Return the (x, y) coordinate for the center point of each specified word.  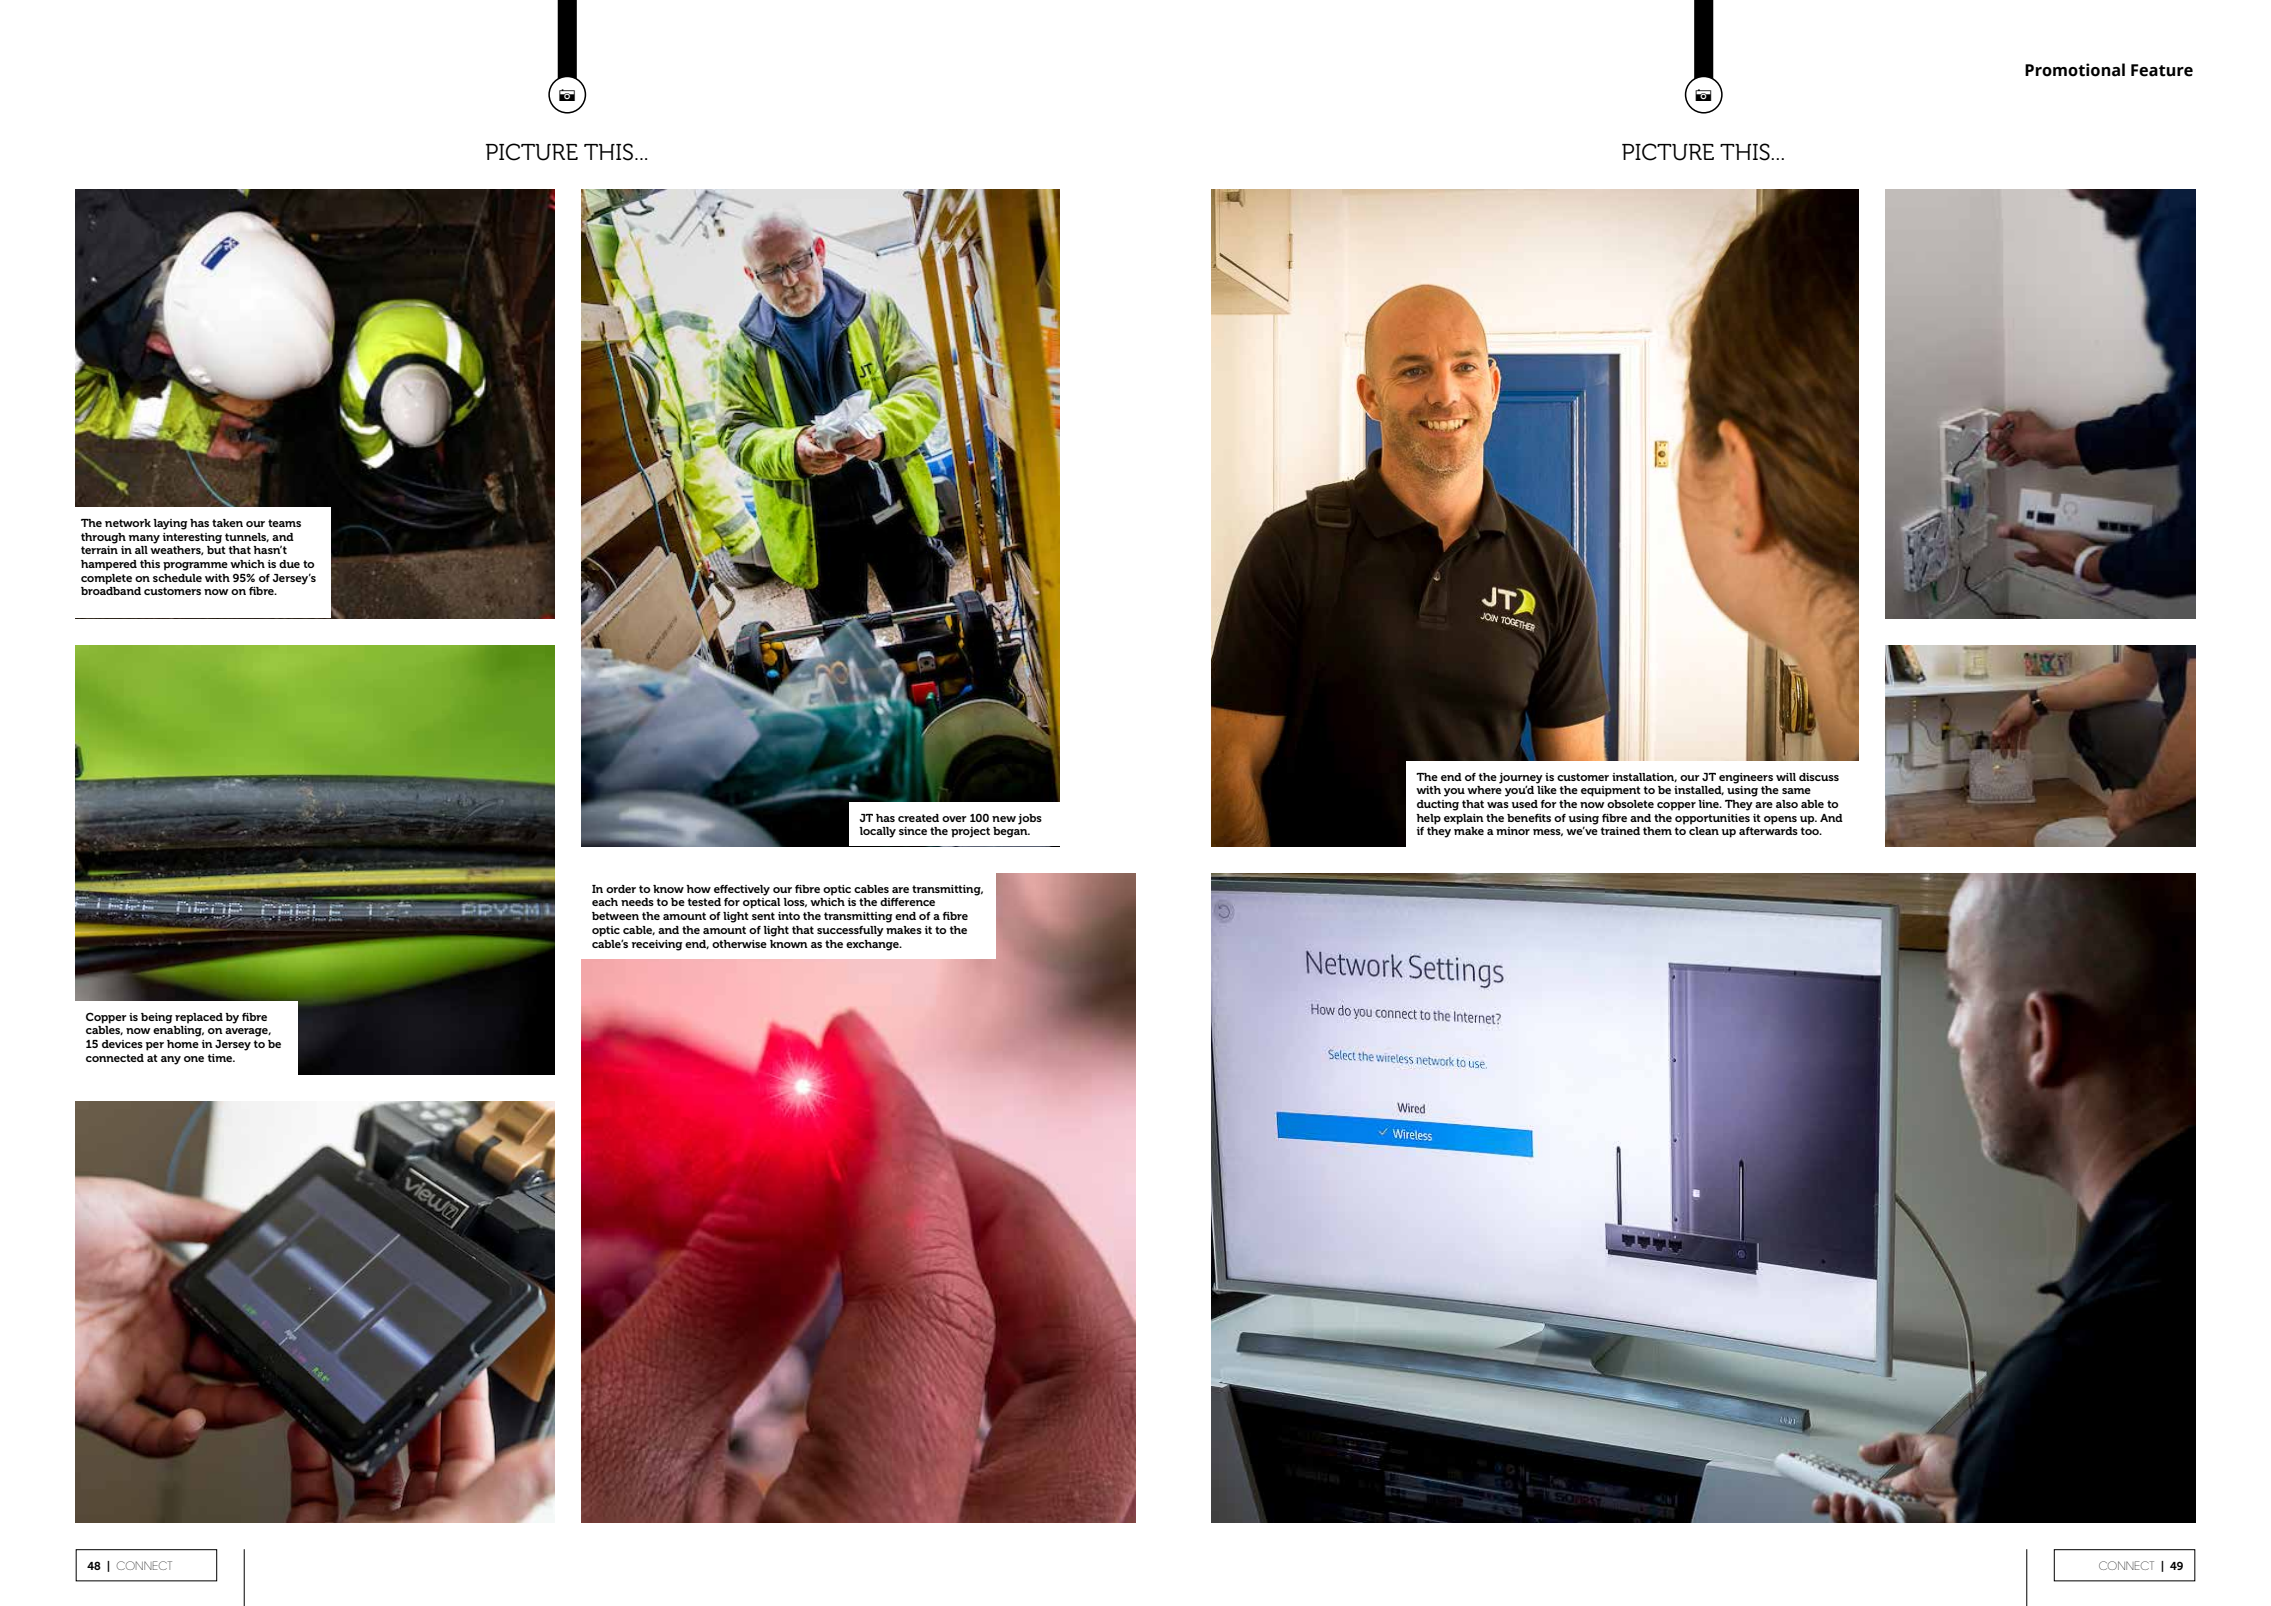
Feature (2162, 70)
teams (284, 523)
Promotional (2075, 70)
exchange (873, 945)
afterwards (1768, 831)
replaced (199, 1018)
